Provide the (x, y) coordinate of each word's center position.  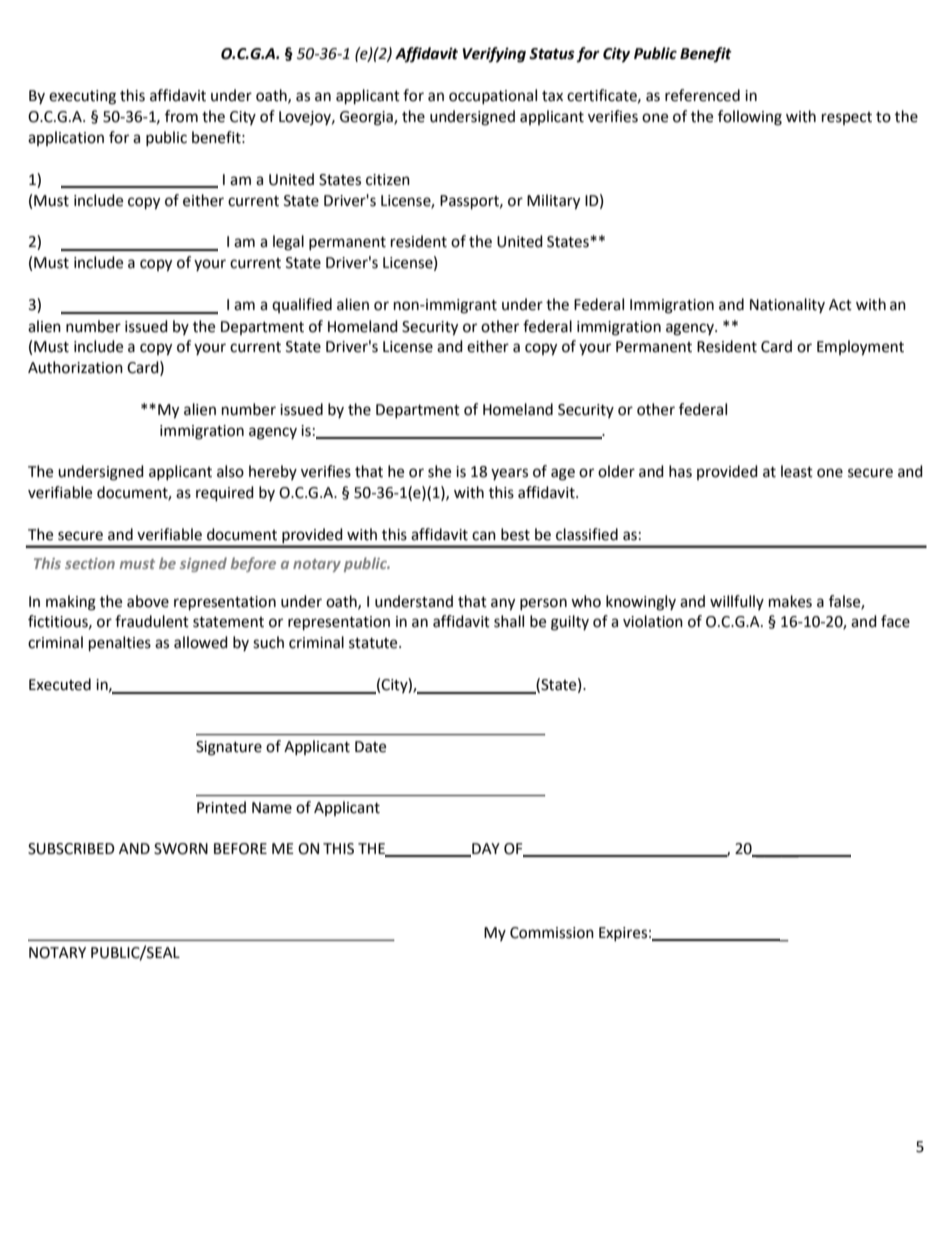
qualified (302, 305)
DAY (485, 850)
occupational (493, 96)
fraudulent (152, 621)
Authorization (75, 367)
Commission (552, 933)
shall (509, 621)
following (750, 118)
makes (790, 601)
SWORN (181, 849)
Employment (860, 348)
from (181, 116)
